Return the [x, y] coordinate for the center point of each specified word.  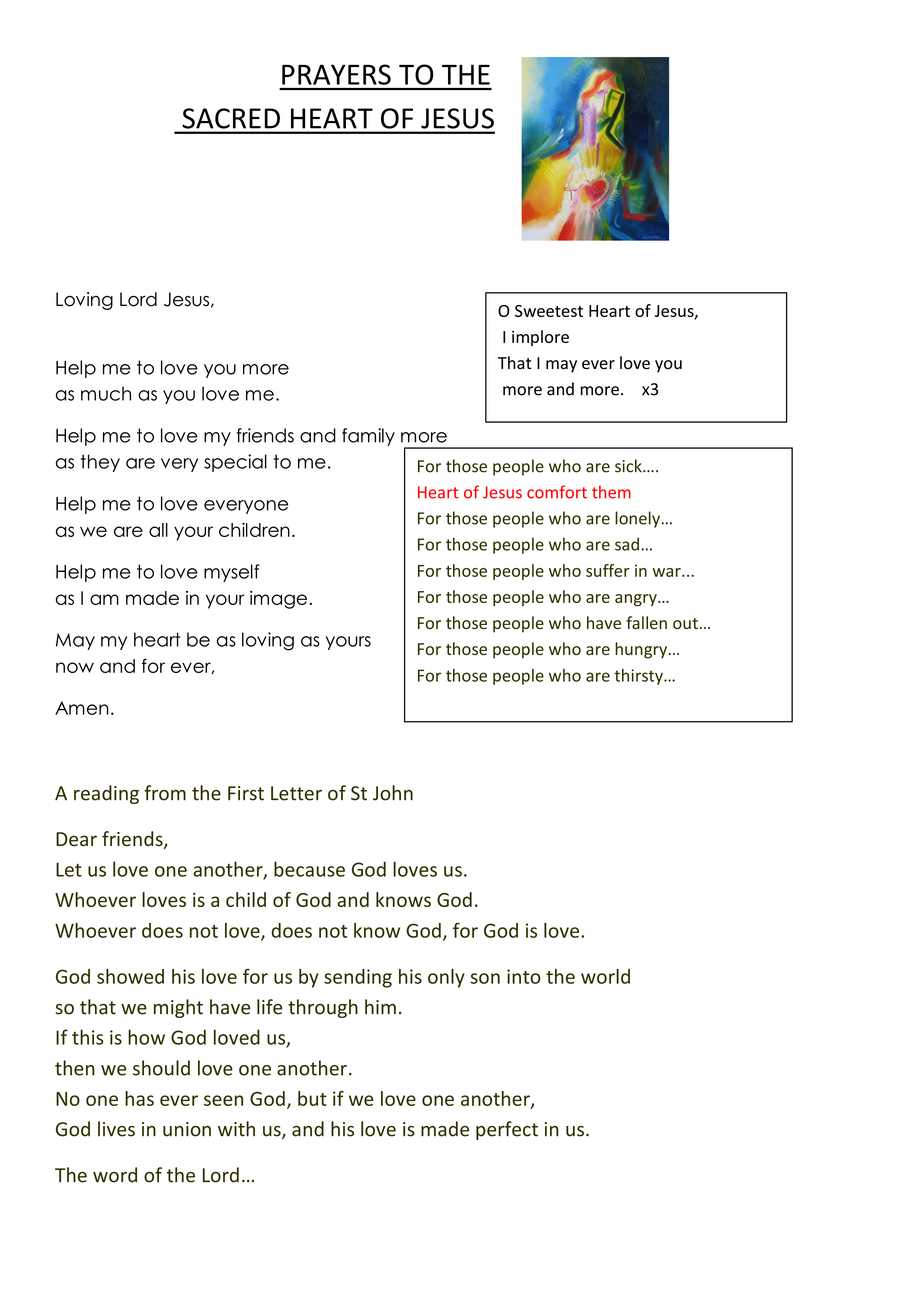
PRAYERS [336, 74]
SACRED [231, 118]
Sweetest [549, 311]
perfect [507, 1130]
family [368, 437]
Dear [76, 839]
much [106, 393]
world [605, 976]
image [280, 600]
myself [232, 573]
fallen [646, 622]
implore [540, 338]
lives [116, 1129]
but [312, 1098]
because [309, 869]
